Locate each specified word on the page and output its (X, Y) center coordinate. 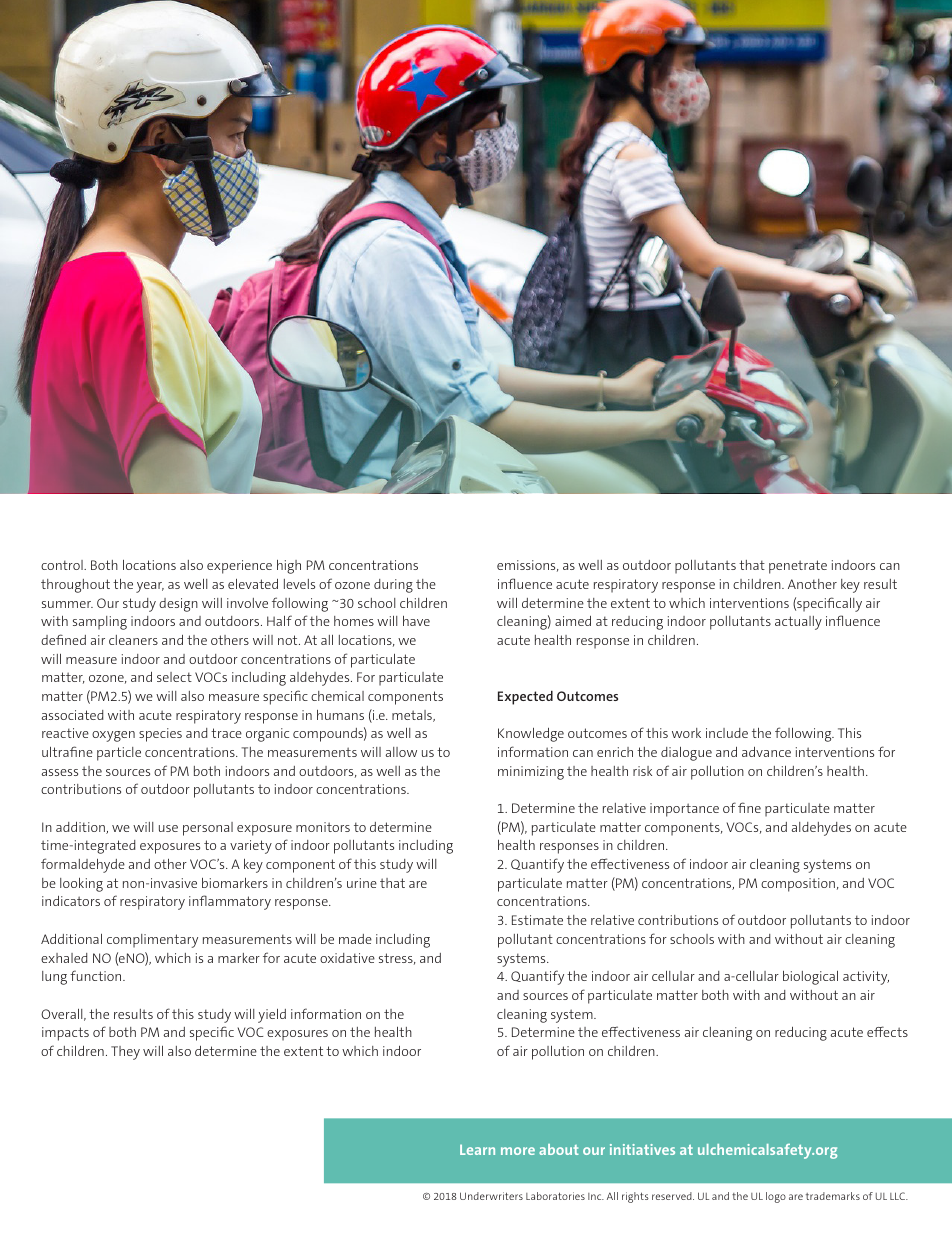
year (150, 587)
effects (887, 1031)
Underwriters (491, 1196)
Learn (477, 1149)
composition (798, 885)
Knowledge (531, 735)
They (125, 1053)
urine (362, 883)
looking (81, 885)
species (160, 735)
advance (766, 752)
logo (776, 1197)
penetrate (798, 567)
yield (272, 1016)
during (393, 586)
